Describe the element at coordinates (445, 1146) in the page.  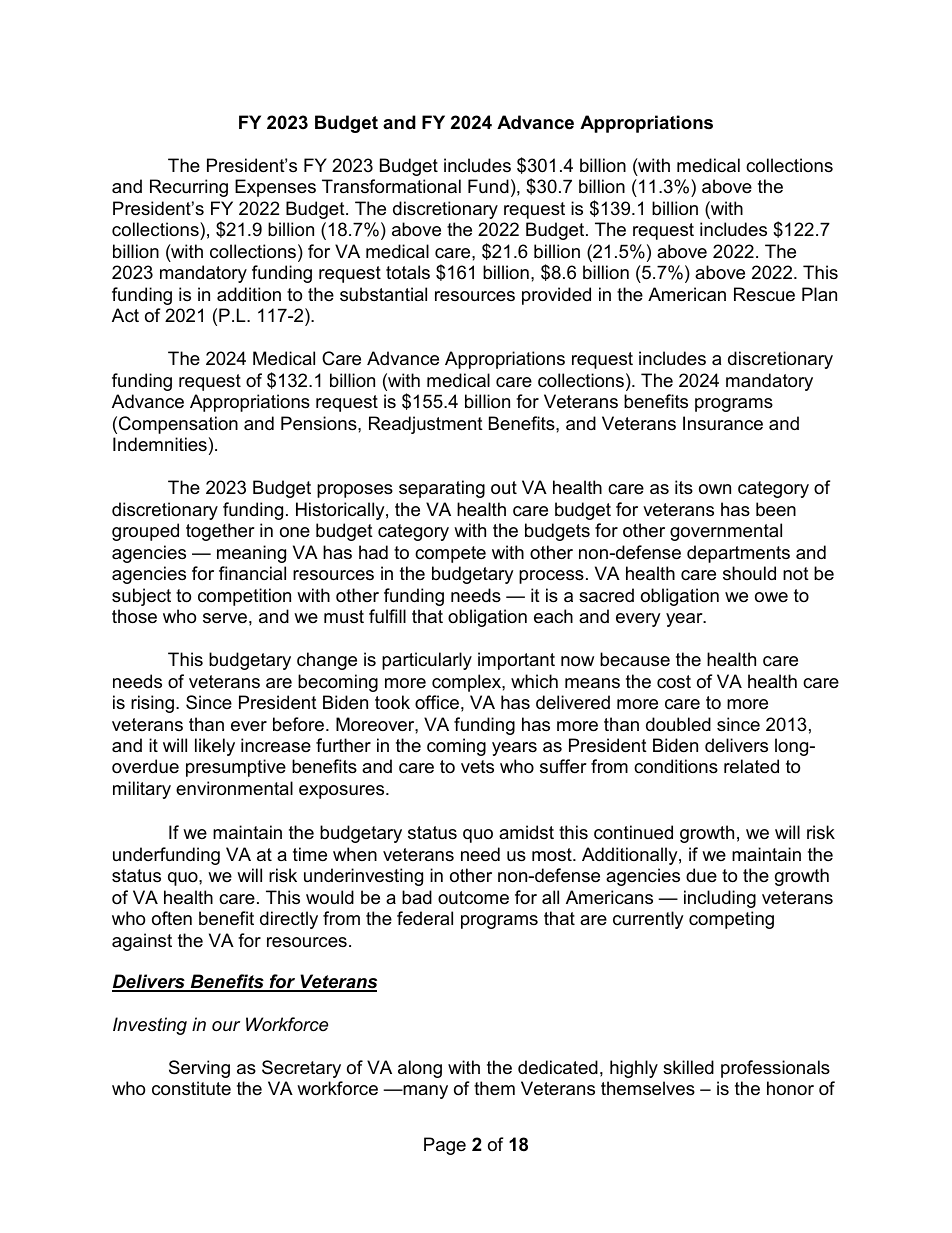
I see `Page` at that location.
